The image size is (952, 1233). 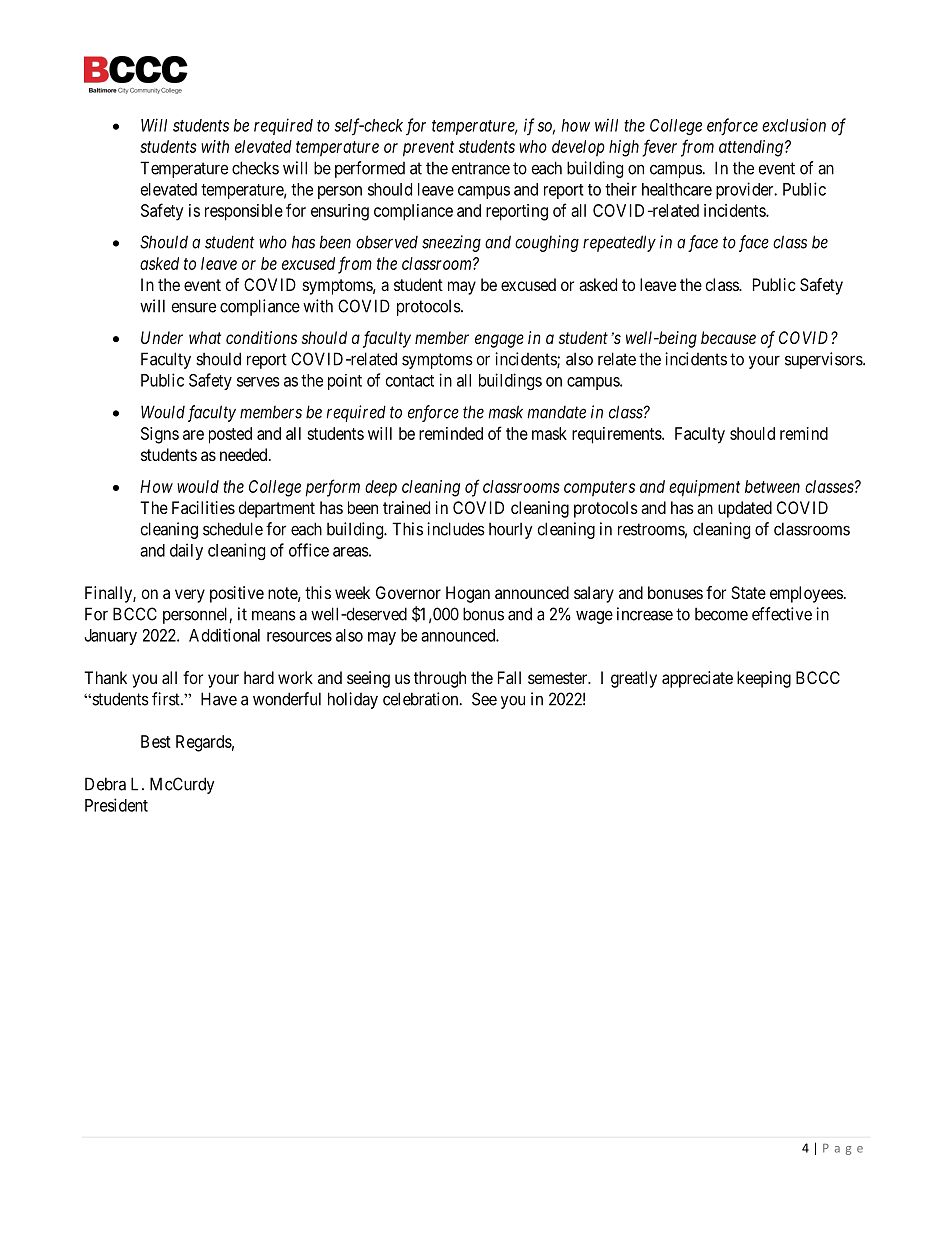 I want to click on entrance, so click(x=481, y=168).
